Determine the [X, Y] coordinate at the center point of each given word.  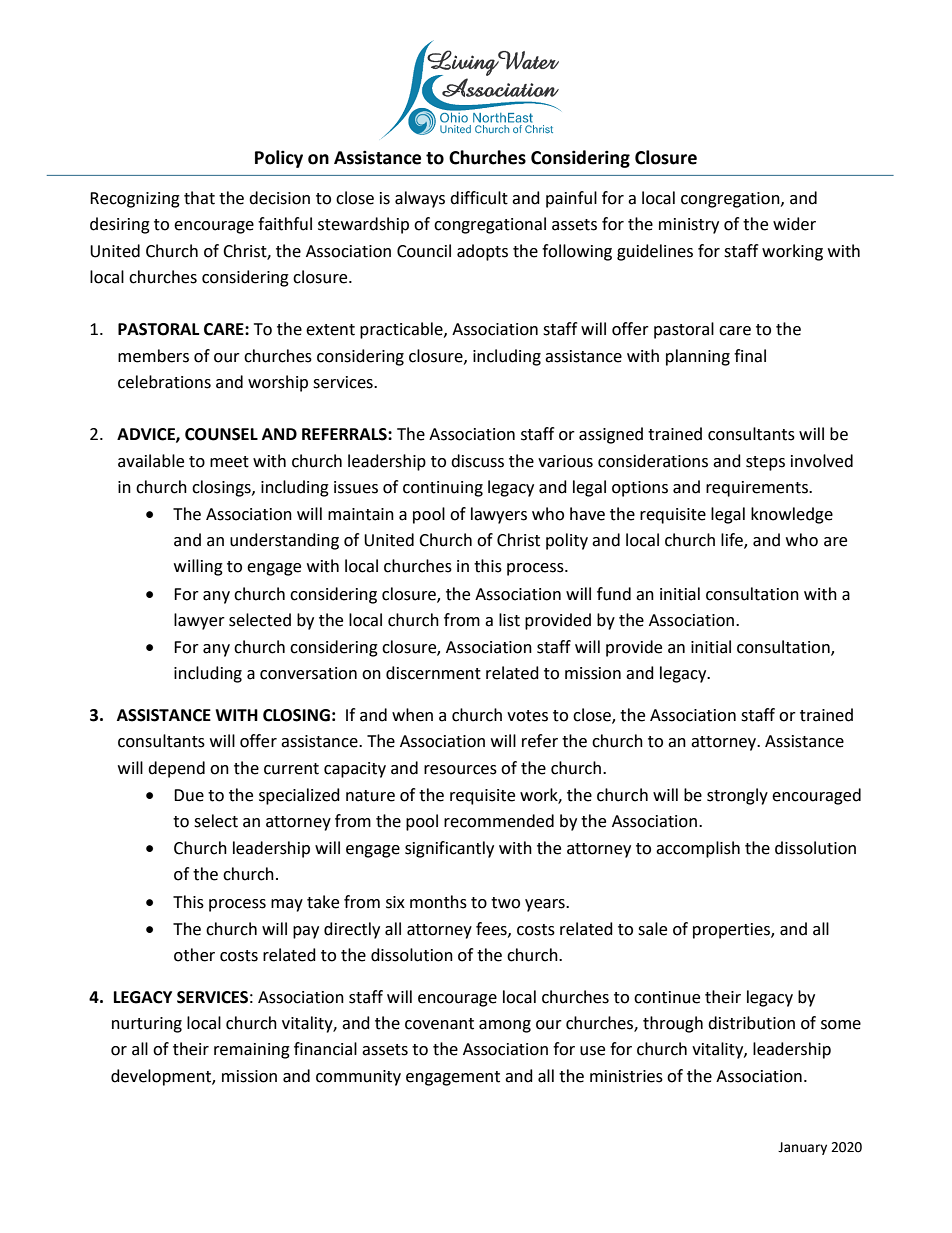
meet [229, 462]
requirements [758, 489]
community [358, 1078]
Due [189, 795]
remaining [252, 1051]
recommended [499, 821]
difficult [479, 198]
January [802, 1148]
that [199, 198]
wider [794, 224]
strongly [737, 796]
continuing [443, 489]
